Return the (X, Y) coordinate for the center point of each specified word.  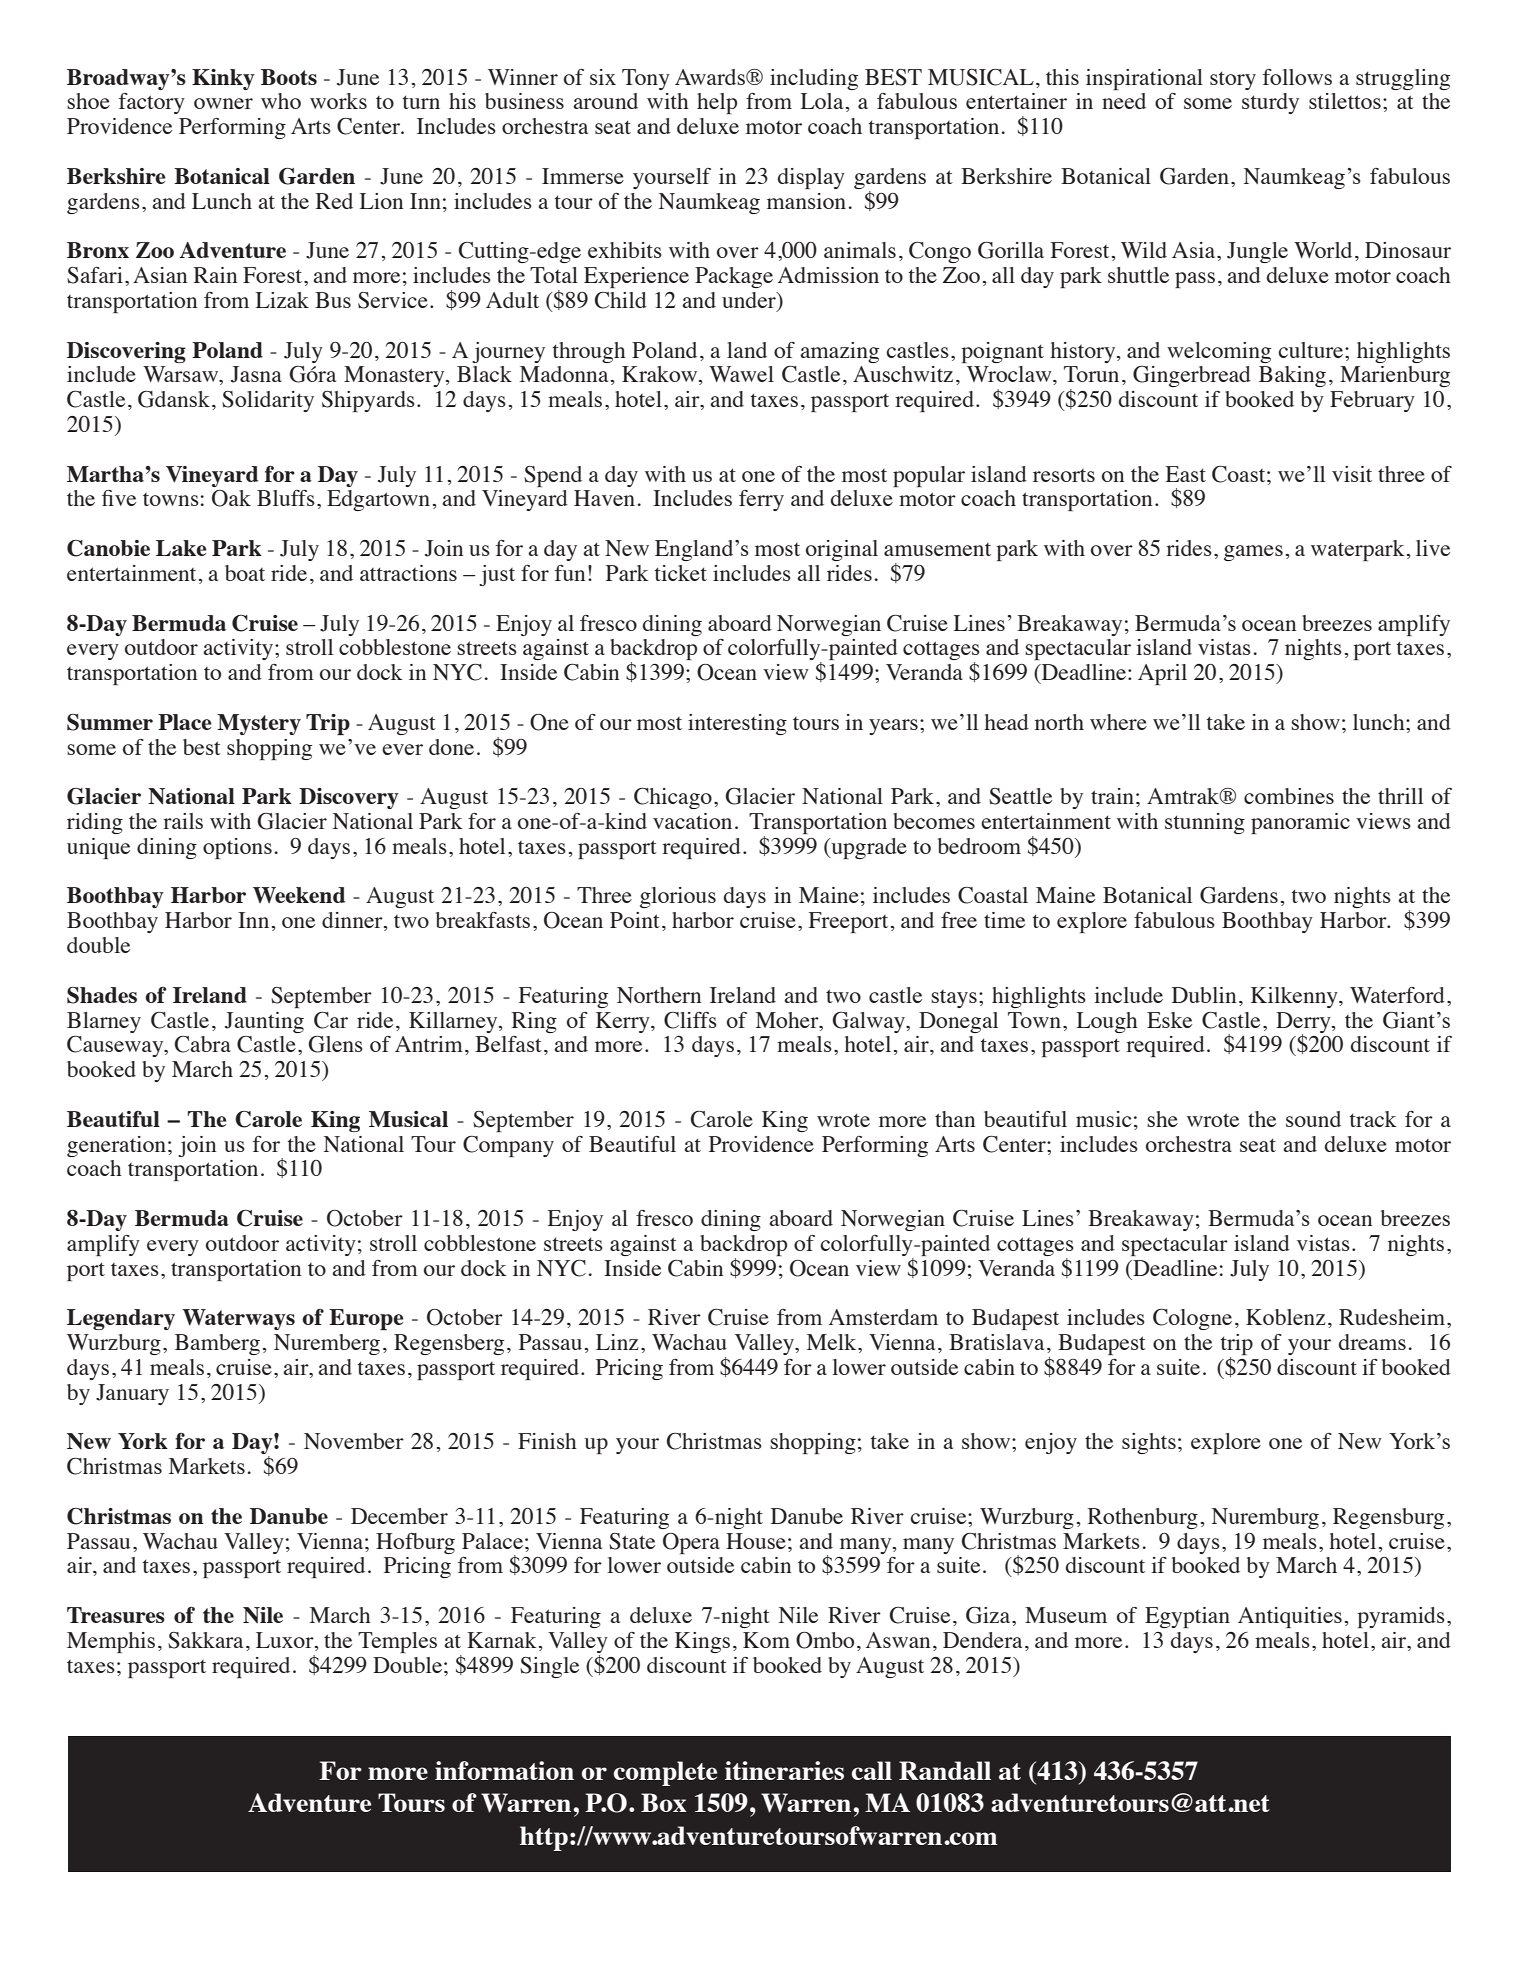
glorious (678, 897)
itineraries (784, 1770)
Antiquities (1290, 1617)
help (717, 103)
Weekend (299, 895)
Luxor (286, 1641)
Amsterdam (883, 1317)
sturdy (1270, 103)
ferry (761, 500)
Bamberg (217, 1344)
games (1253, 553)
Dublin (1204, 995)
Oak (231, 498)
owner (223, 103)
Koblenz (1286, 1317)
